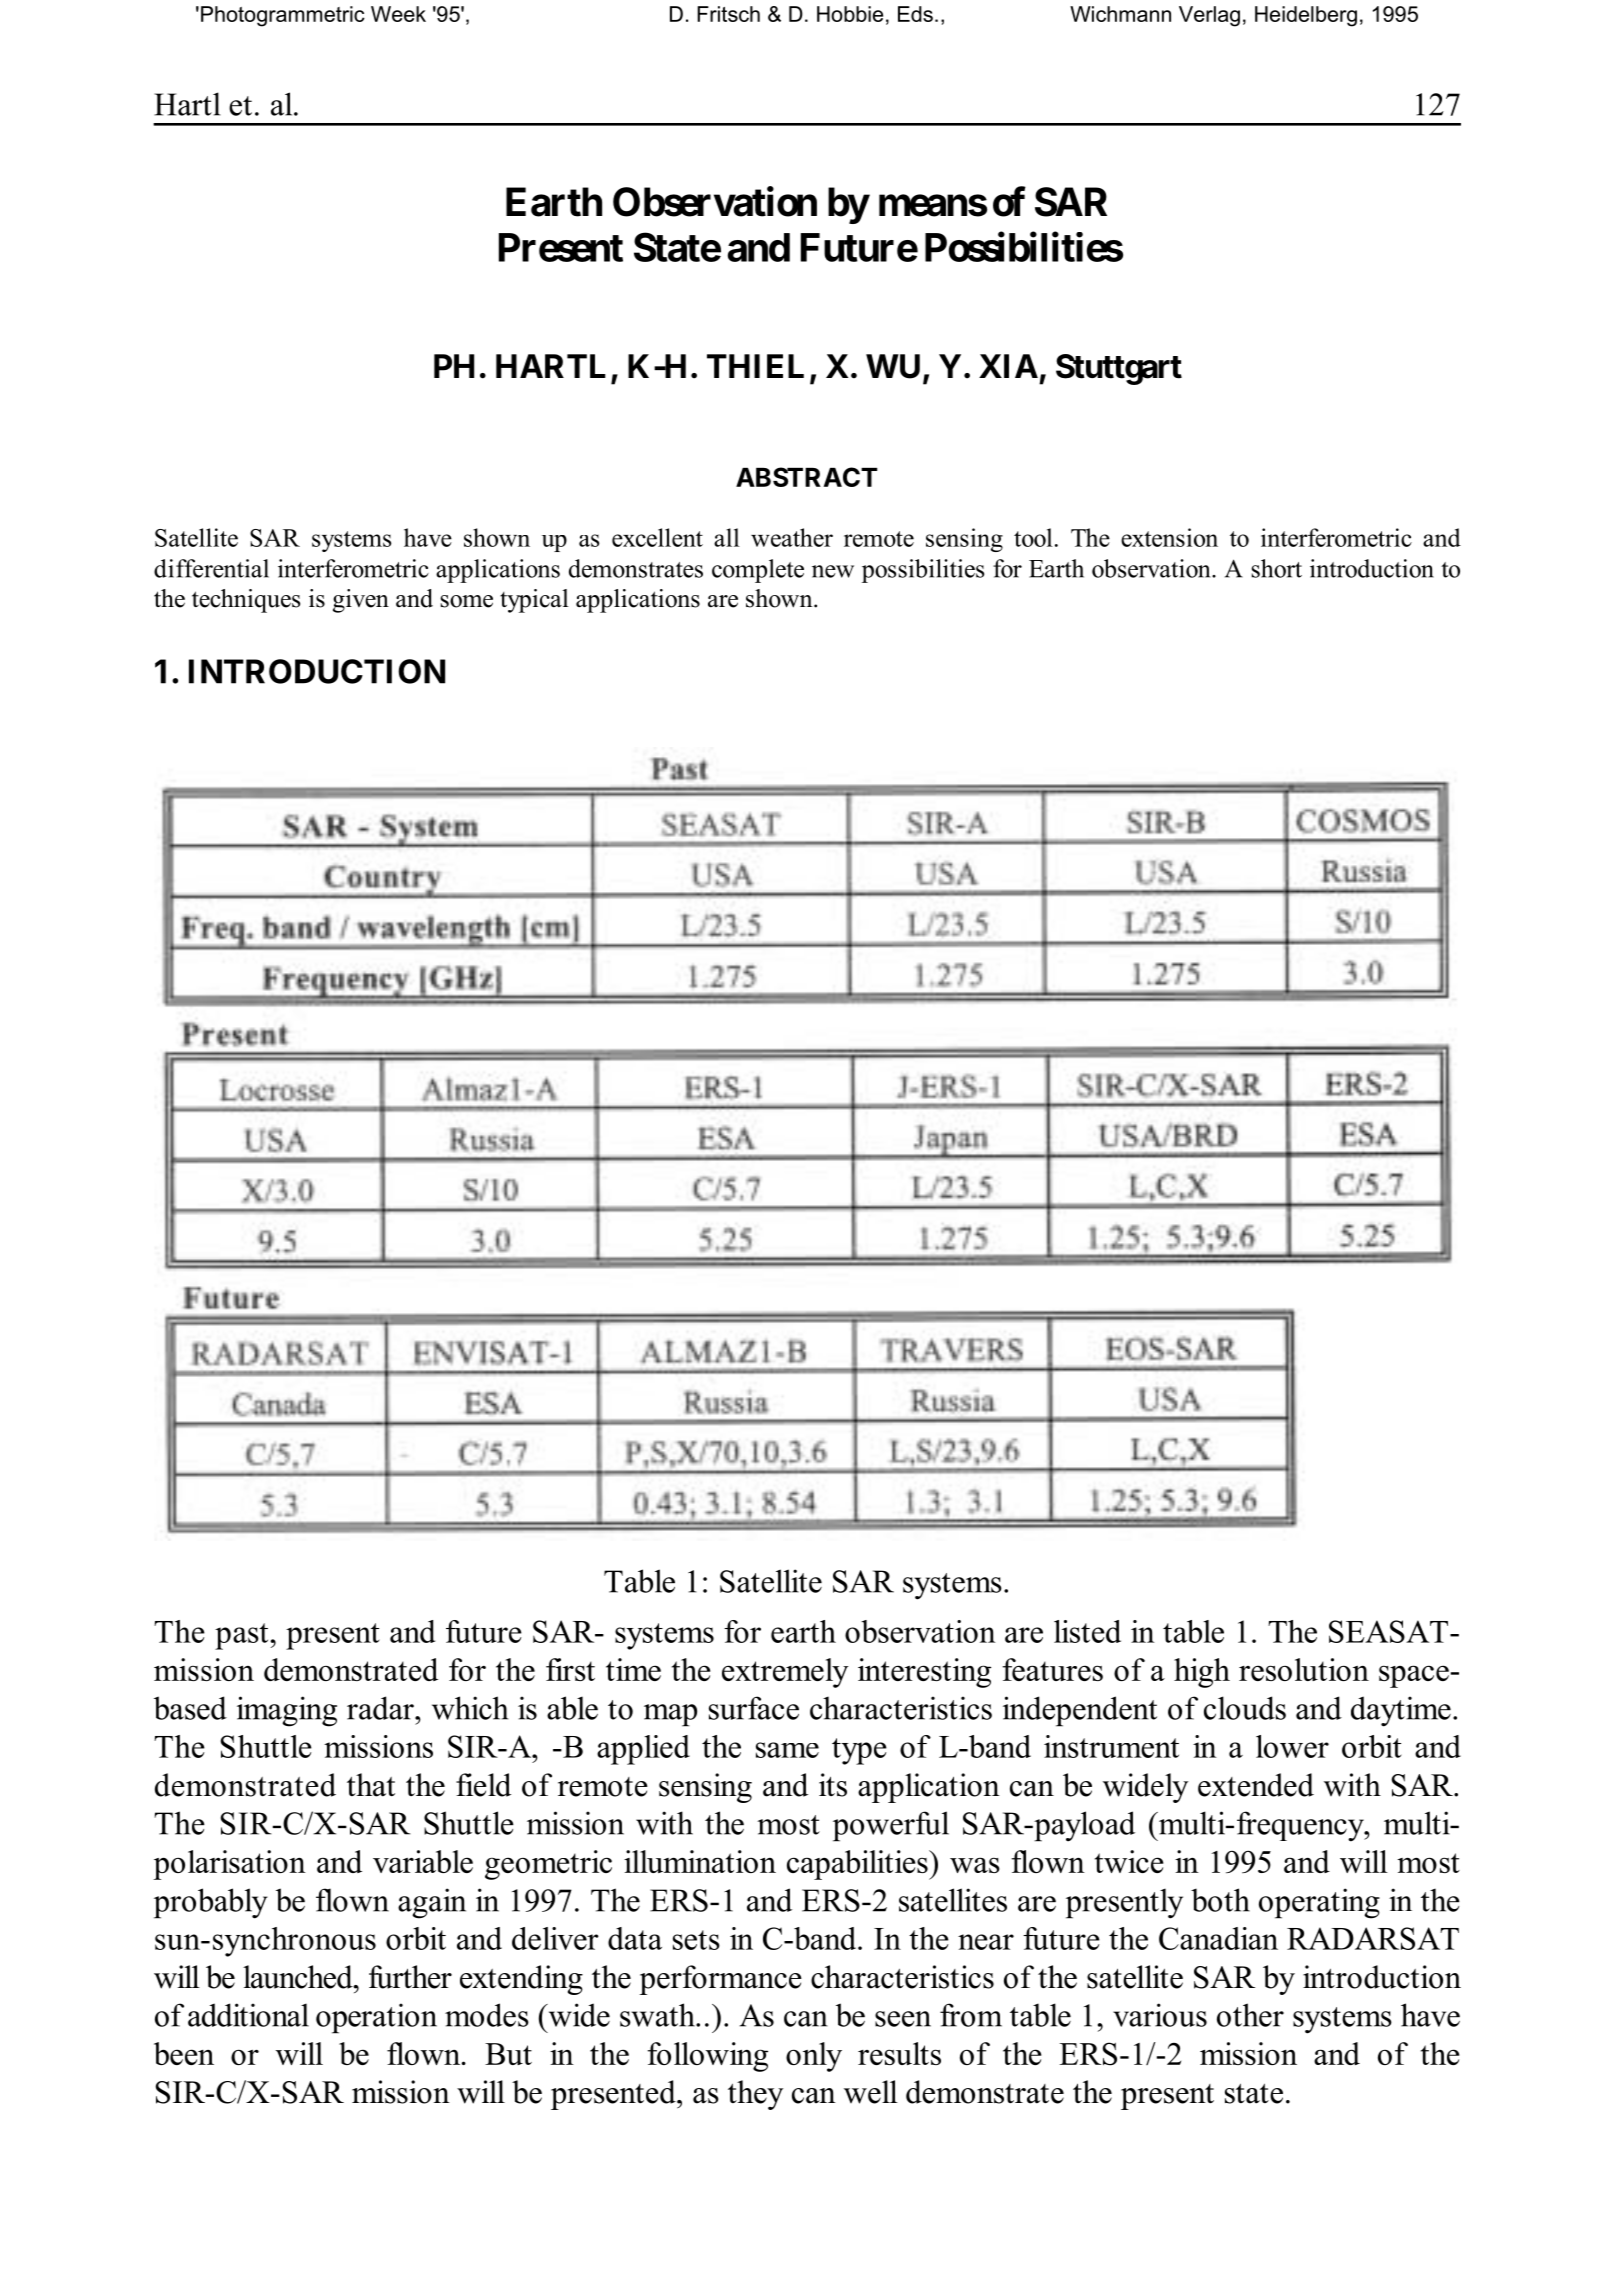 The width and height of the screenshot is (1614, 2283). What do you see at coordinates (915, 14) in the screenshot?
I see `Eds` at bounding box center [915, 14].
